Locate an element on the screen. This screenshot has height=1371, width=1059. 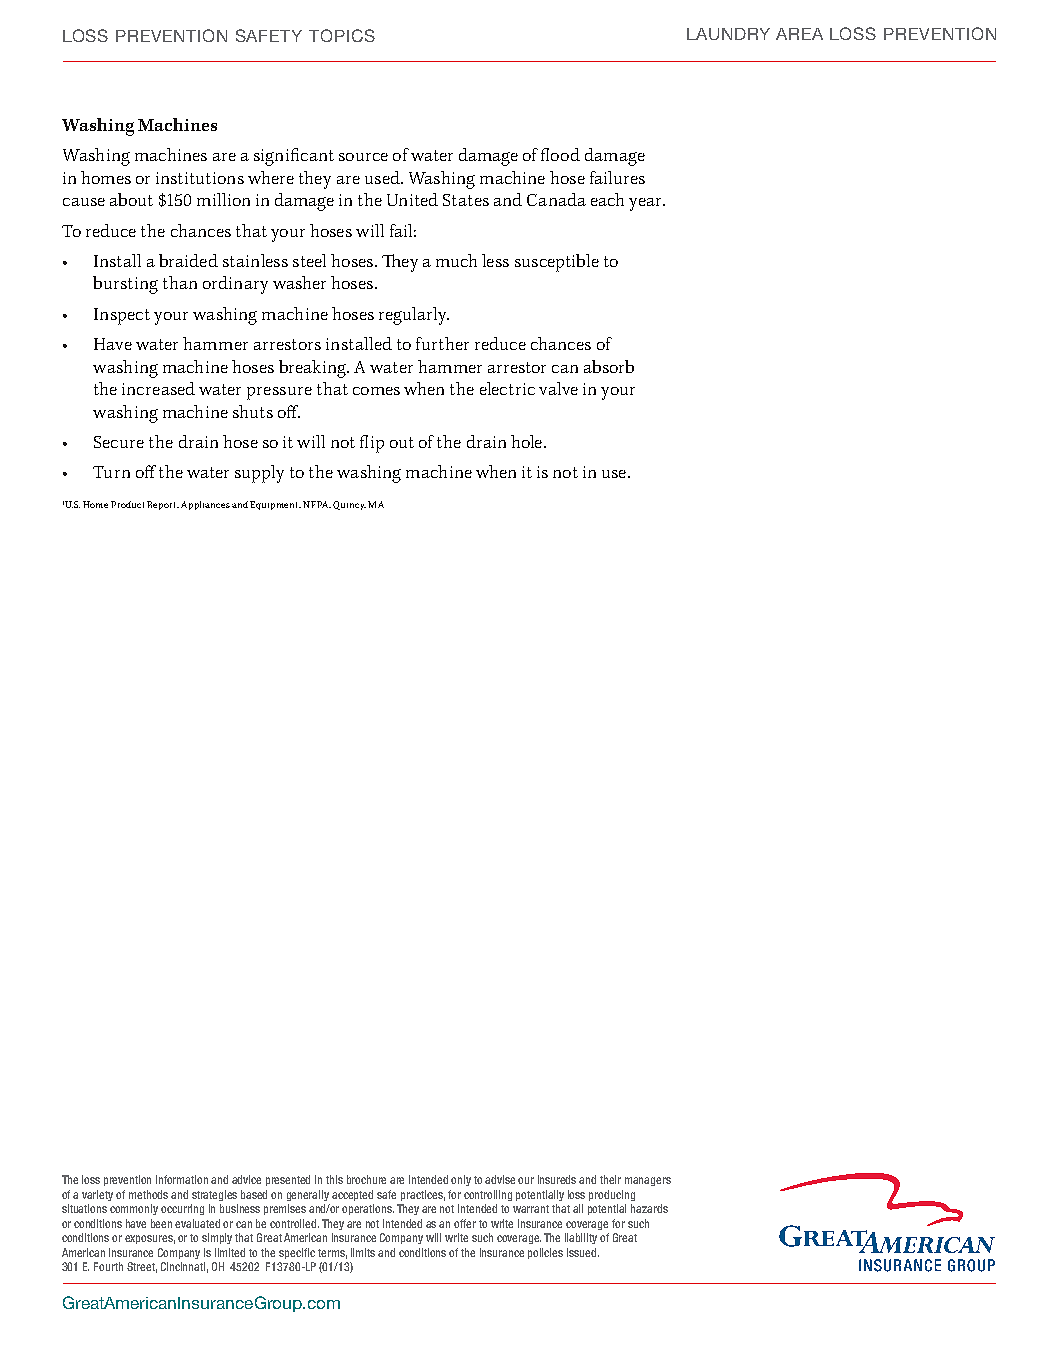
hole is located at coordinates (528, 441).
